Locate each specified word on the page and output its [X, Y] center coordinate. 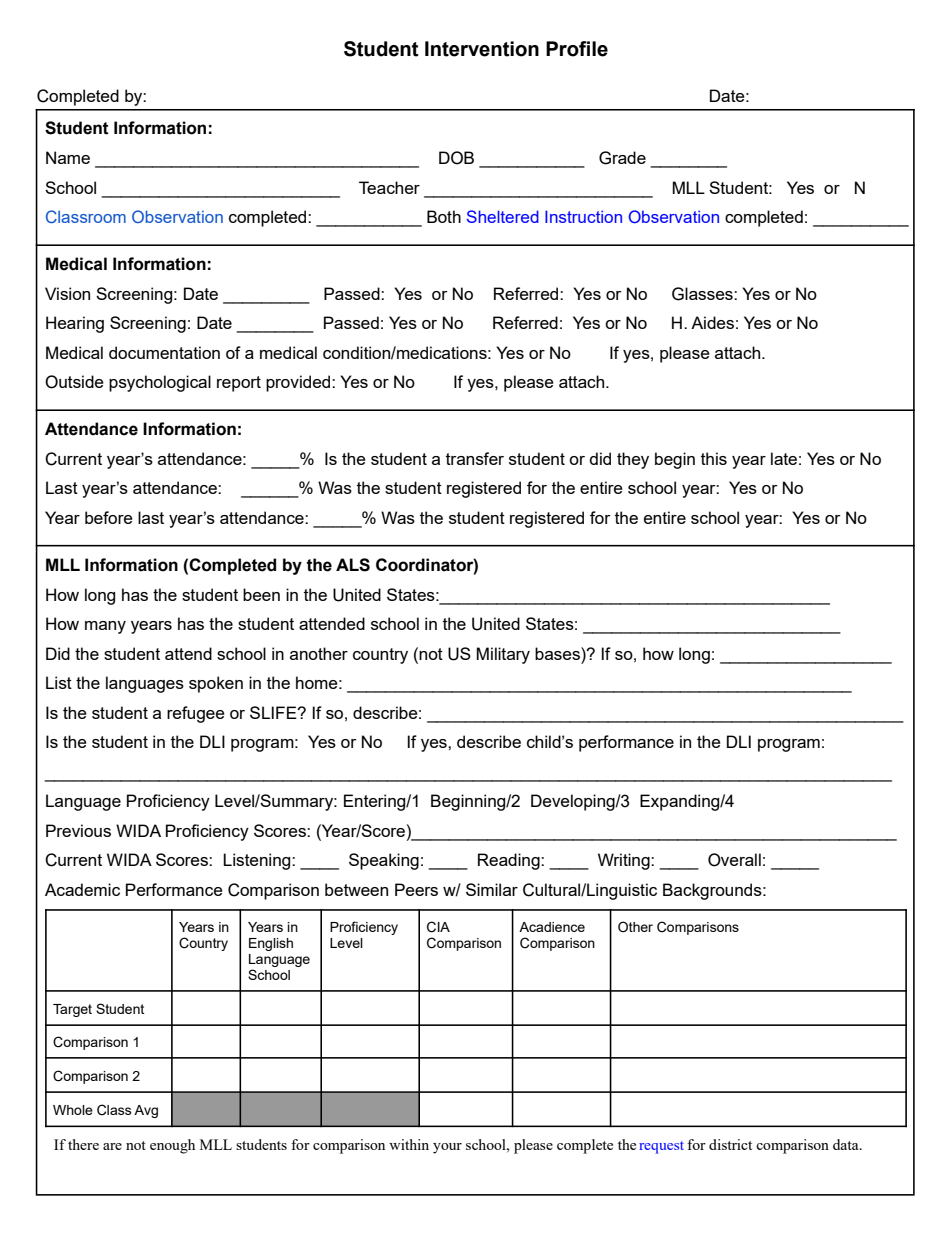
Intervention [482, 49]
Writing [625, 861]
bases [558, 653]
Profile [577, 49]
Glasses [703, 294]
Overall [734, 860]
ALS [353, 565]
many [105, 627]
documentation [164, 352]
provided [299, 383]
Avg [146, 1111]
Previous [78, 830]
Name [68, 157]
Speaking [384, 861]
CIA [438, 927]
